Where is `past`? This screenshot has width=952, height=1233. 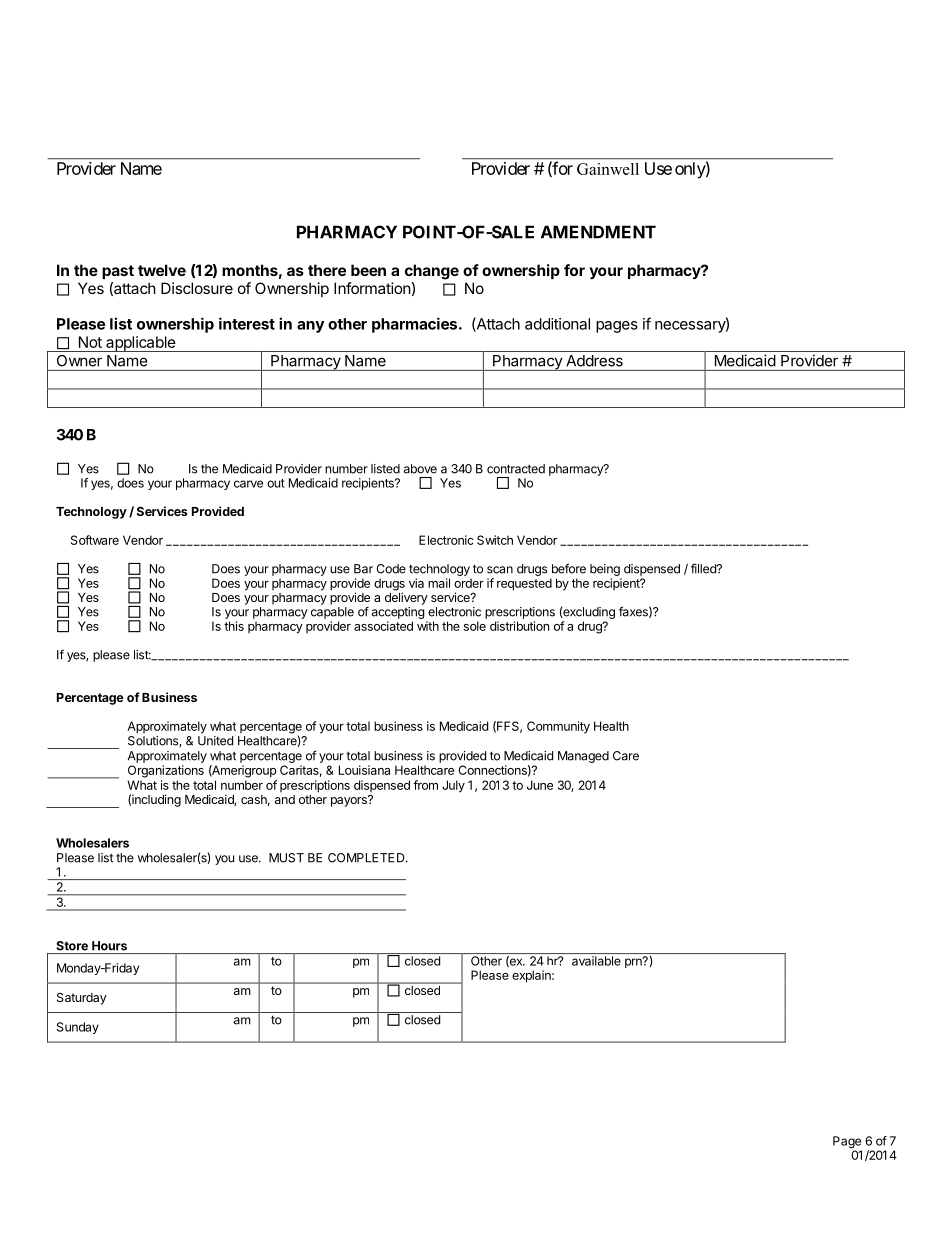
past is located at coordinates (118, 272).
